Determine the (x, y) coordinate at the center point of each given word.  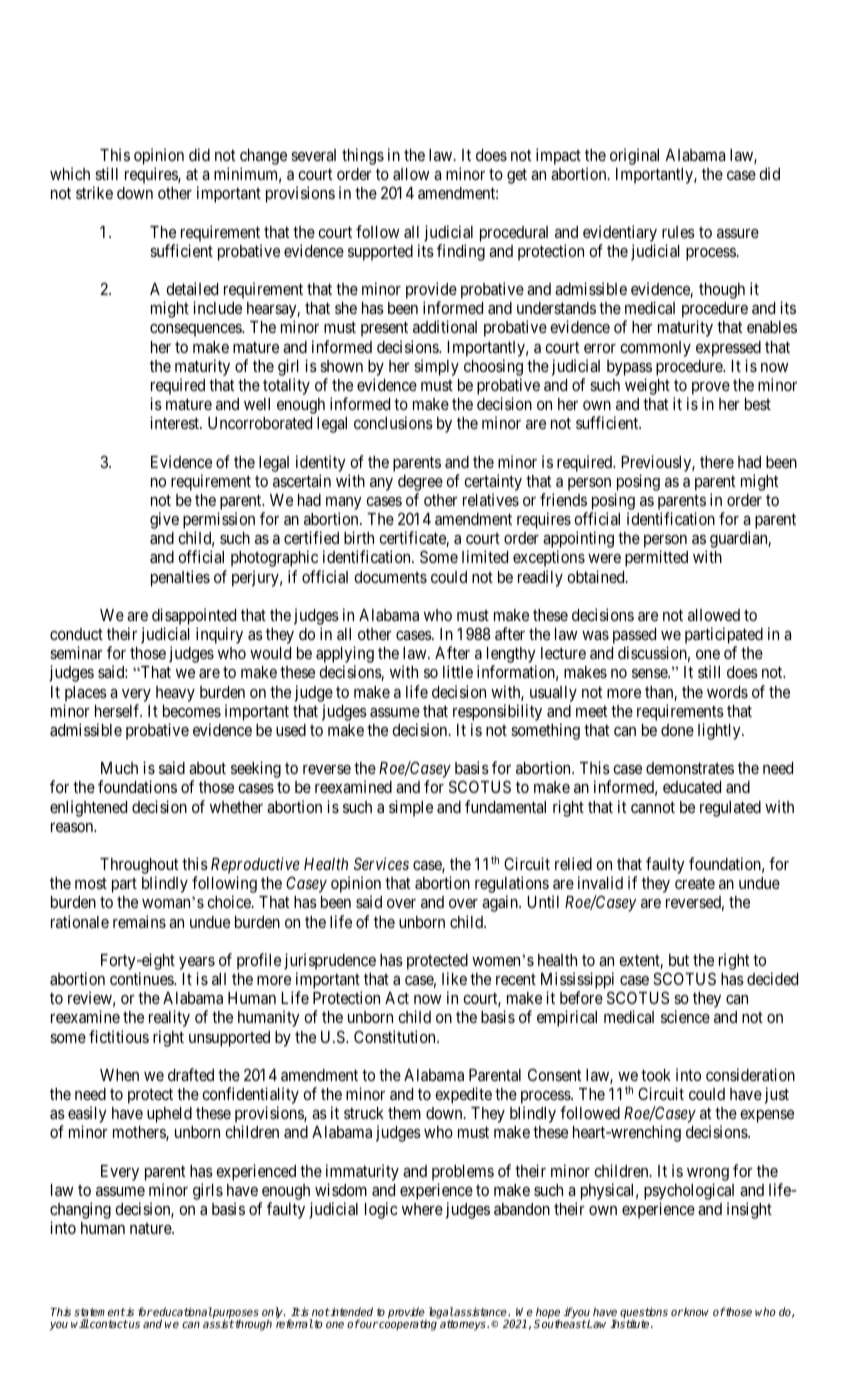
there (717, 462)
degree (420, 483)
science (685, 1016)
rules (678, 232)
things (363, 156)
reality (169, 1018)
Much (119, 768)
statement (100, 1312)
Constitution (396, 1036)
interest (175, 422)
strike (94, 192)
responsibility (497, 712)
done (677, 730)
